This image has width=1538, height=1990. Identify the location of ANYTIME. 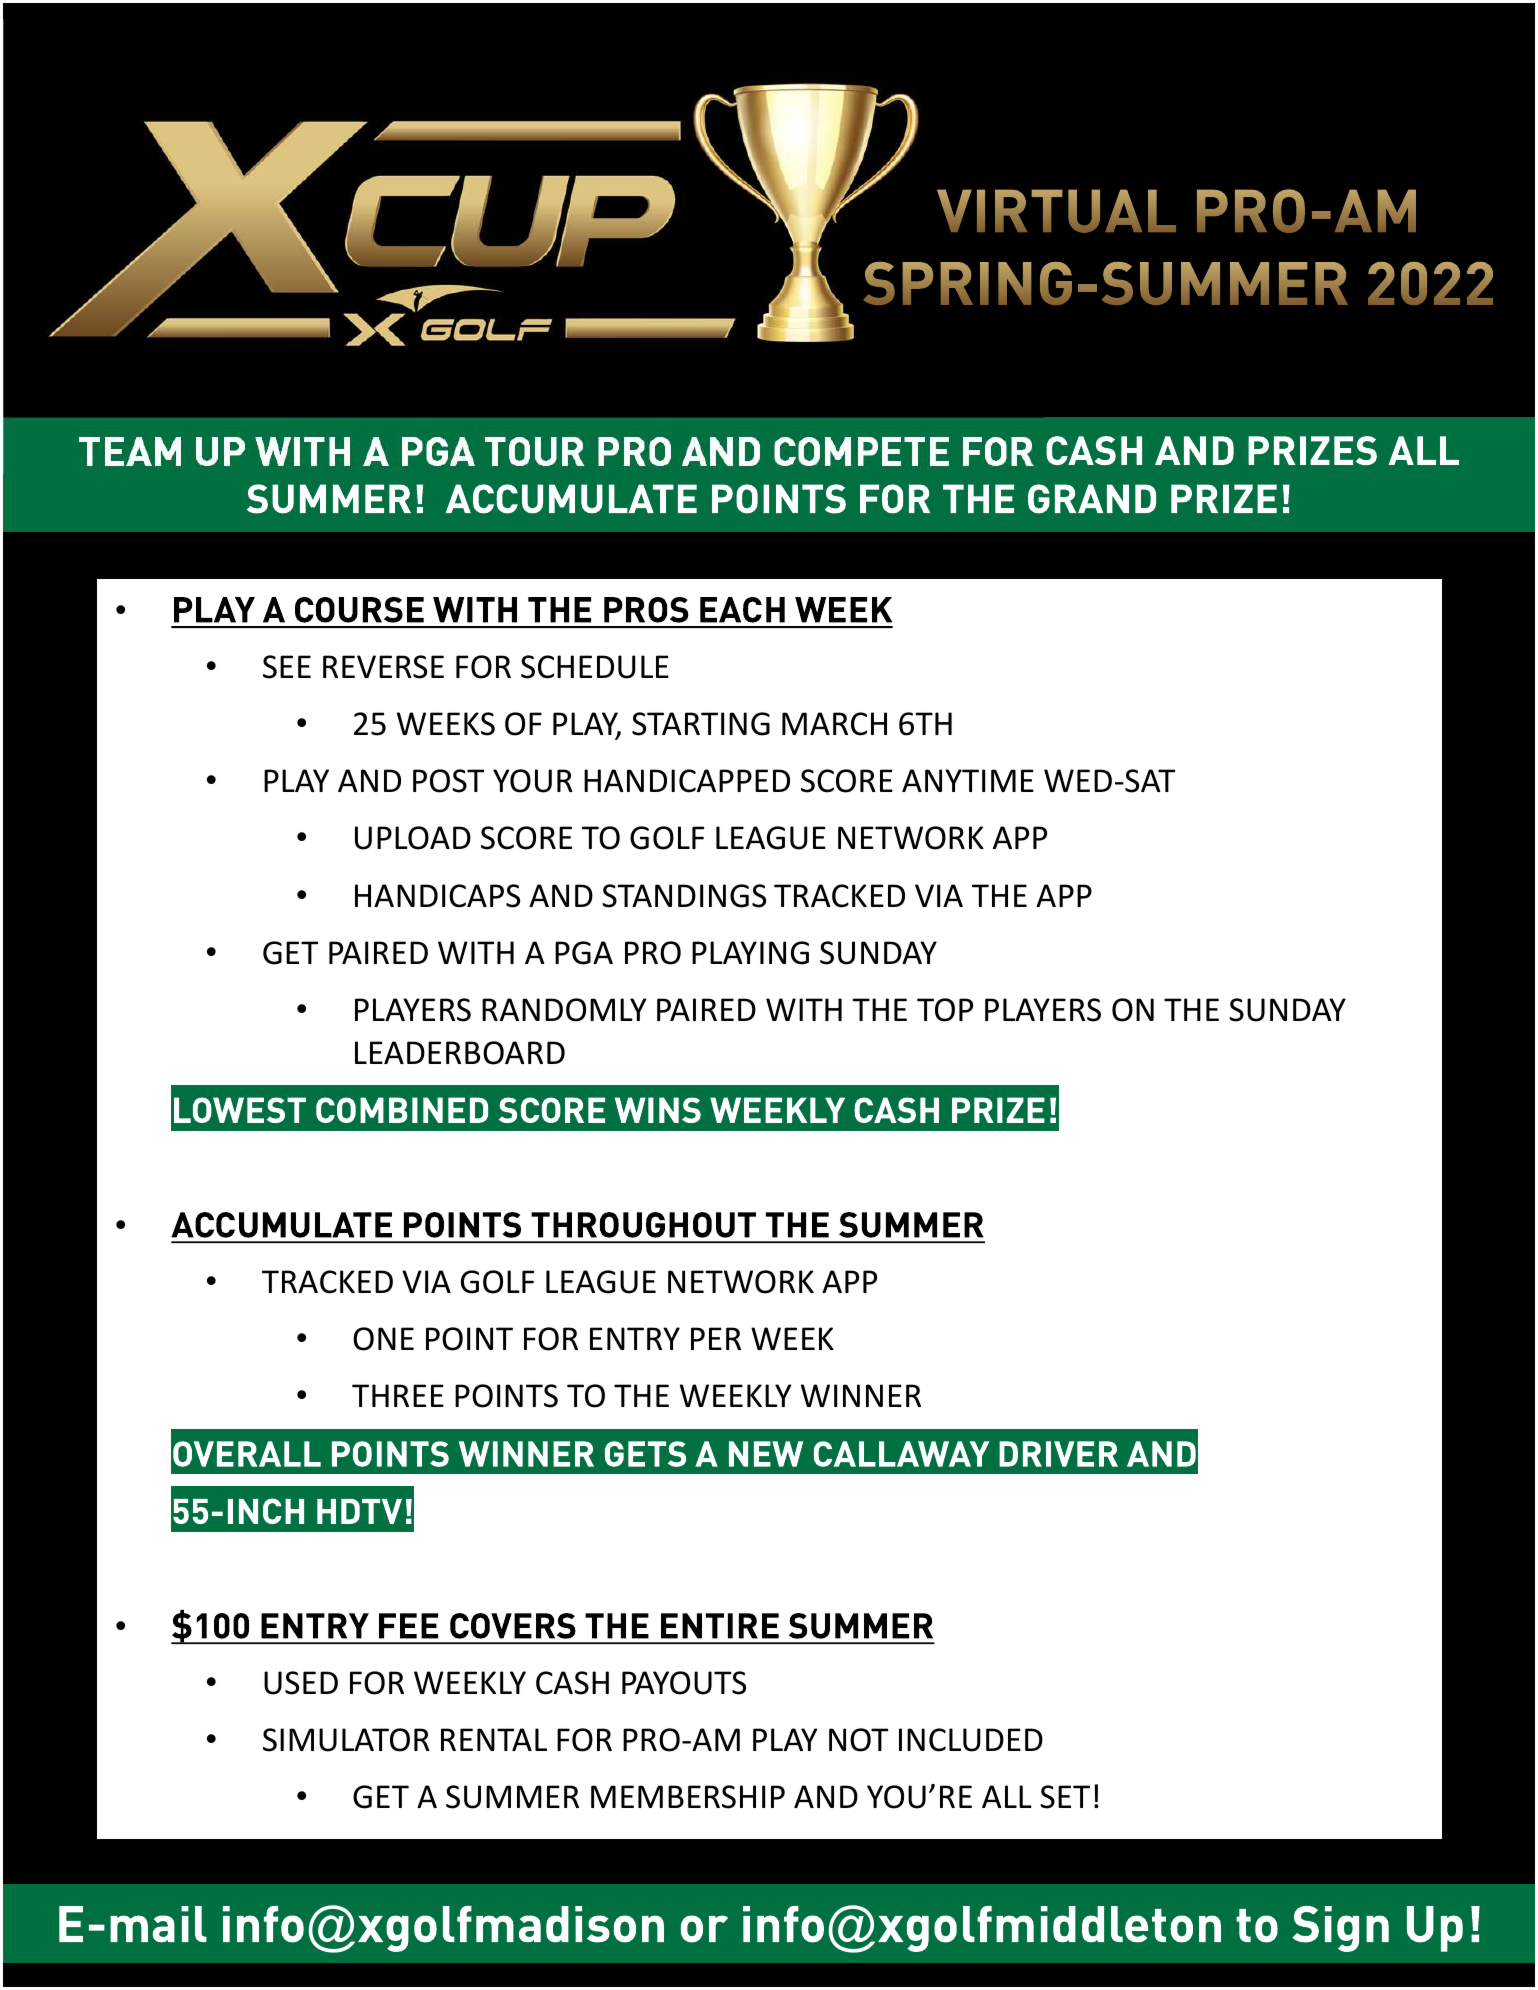
(968, 780).
